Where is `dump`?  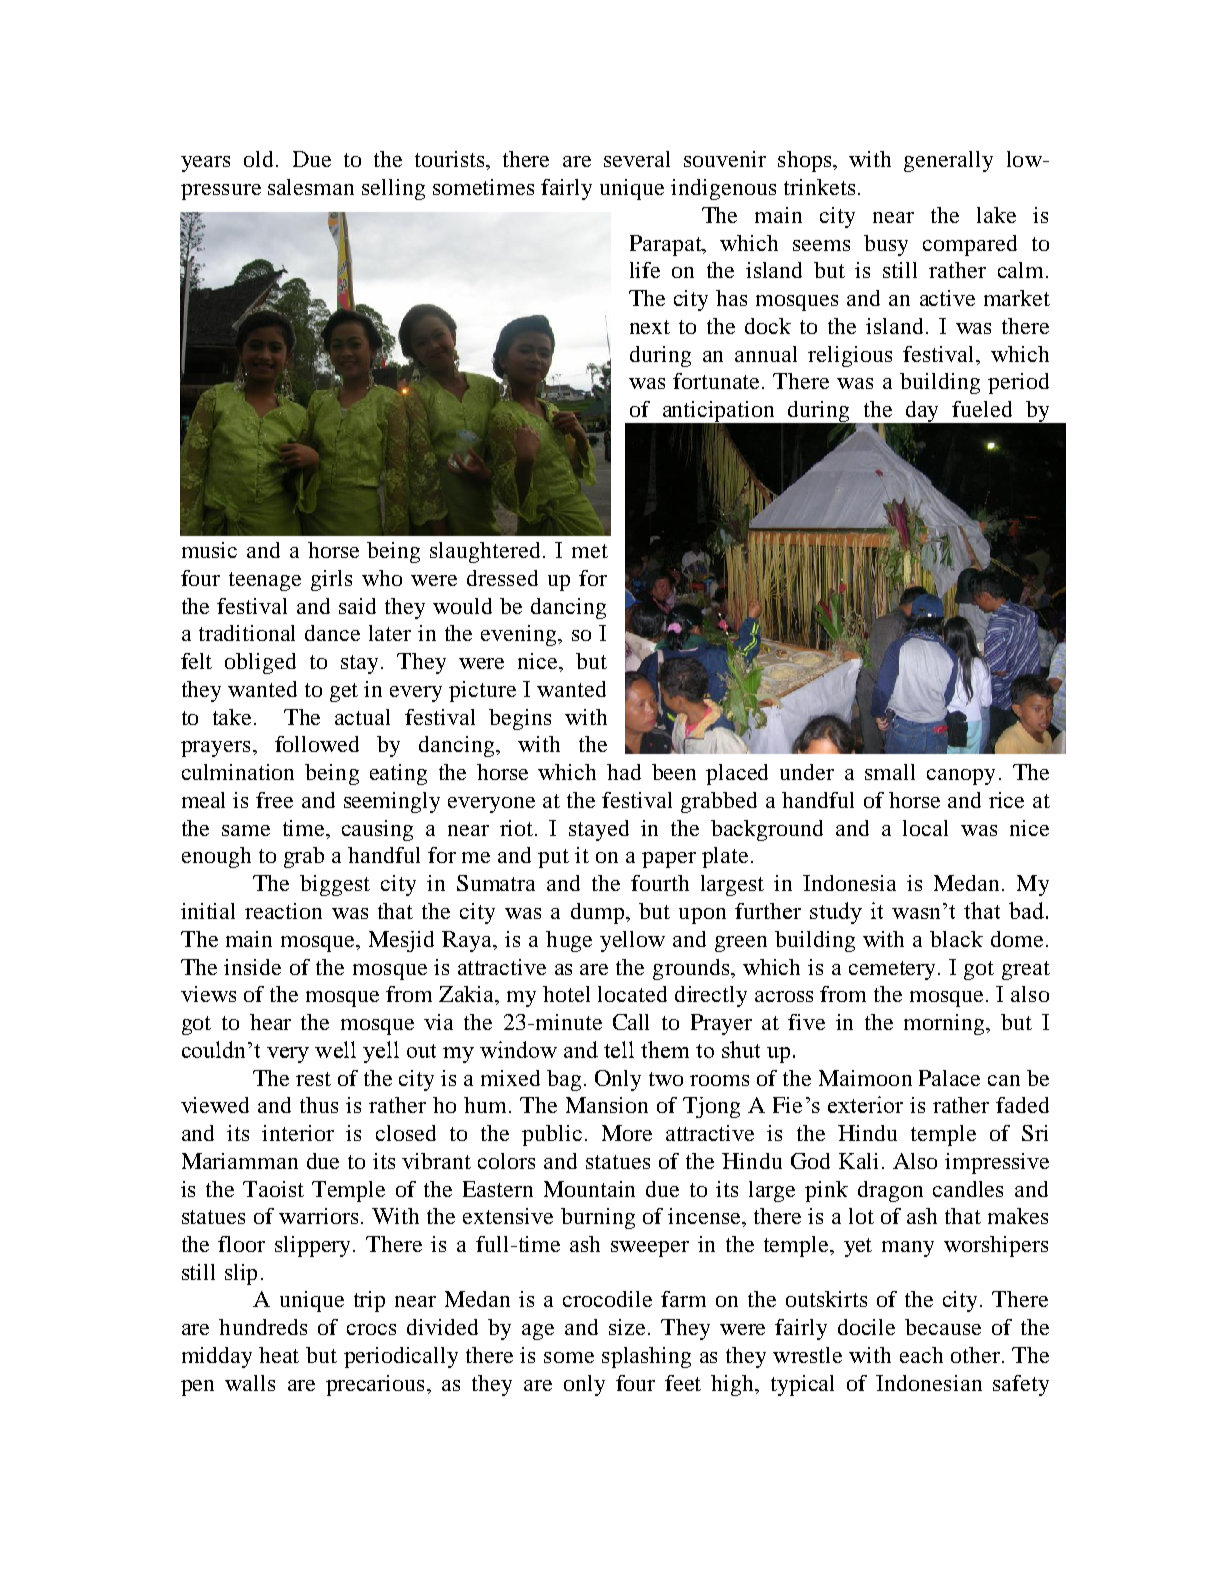
dump is located at coordinates (597, 913).
